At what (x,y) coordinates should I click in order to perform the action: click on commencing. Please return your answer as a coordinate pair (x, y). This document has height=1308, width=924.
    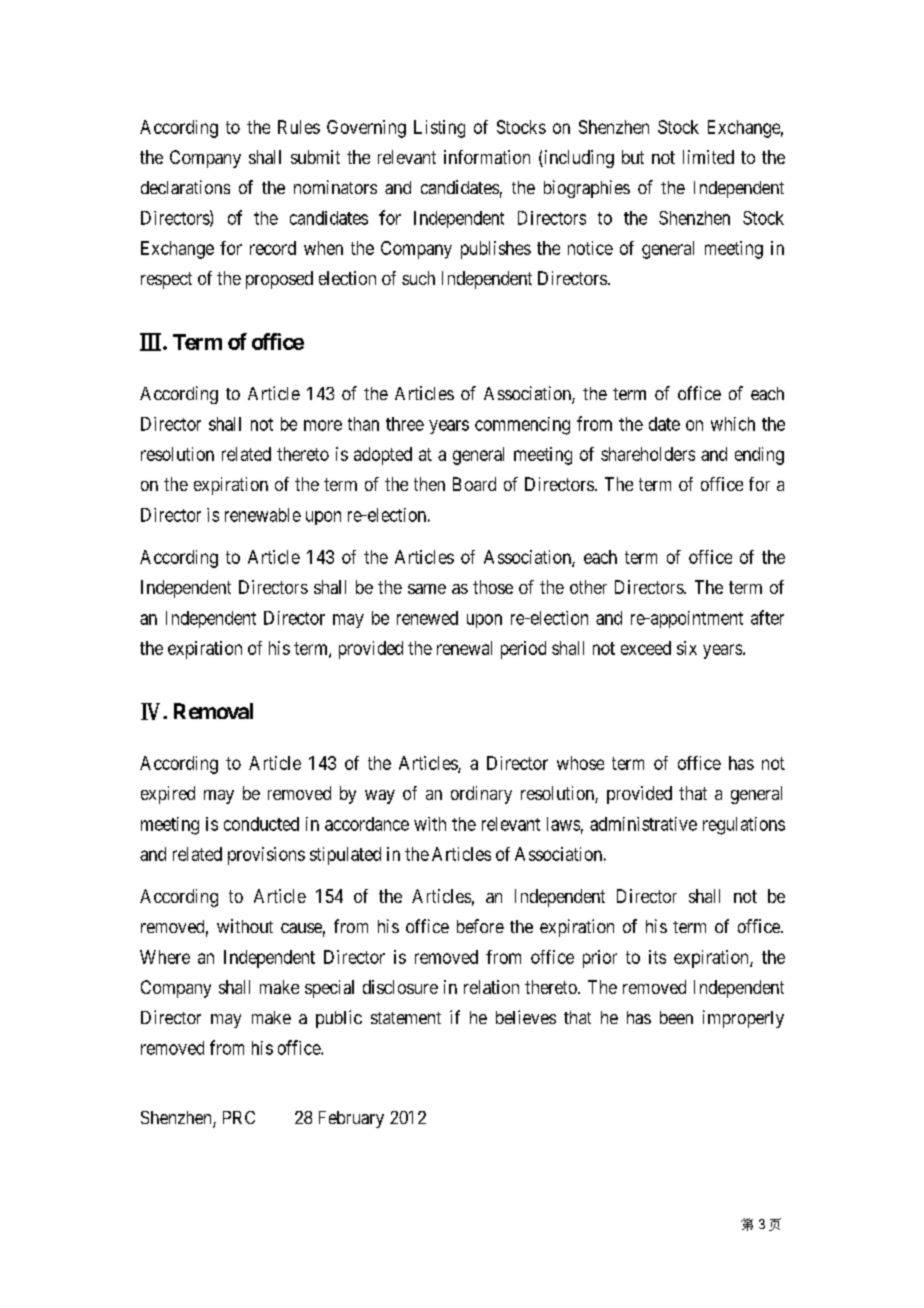
    Looking at the image, I should click on (522, 426).
